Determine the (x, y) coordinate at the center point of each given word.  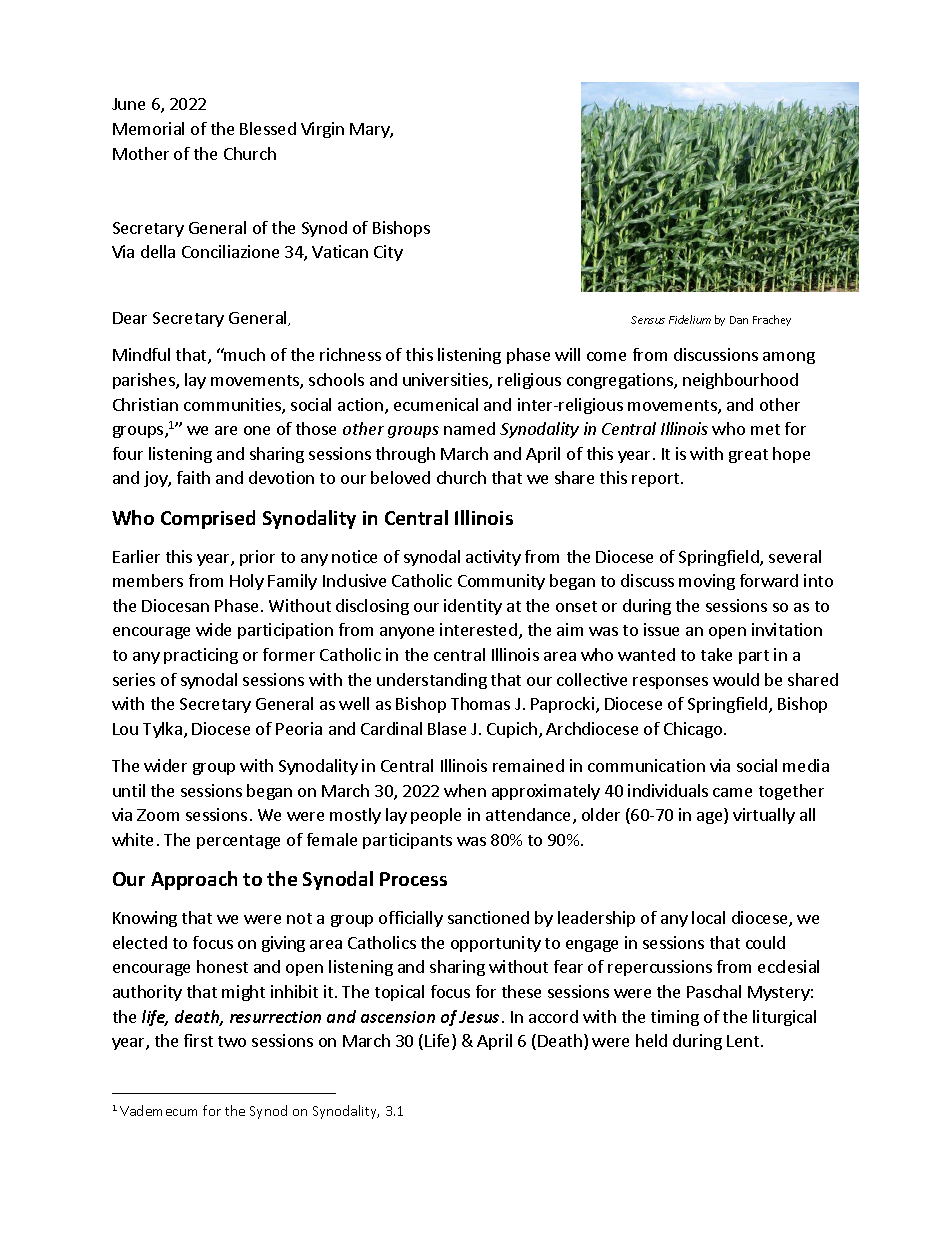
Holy (247, 582)
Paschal (714, 991)
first (198, 1040)
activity (493, 558)
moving (707, 582)
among (789, 358)
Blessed (268, 128)
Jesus (479, 1017)
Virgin (322, 130)
